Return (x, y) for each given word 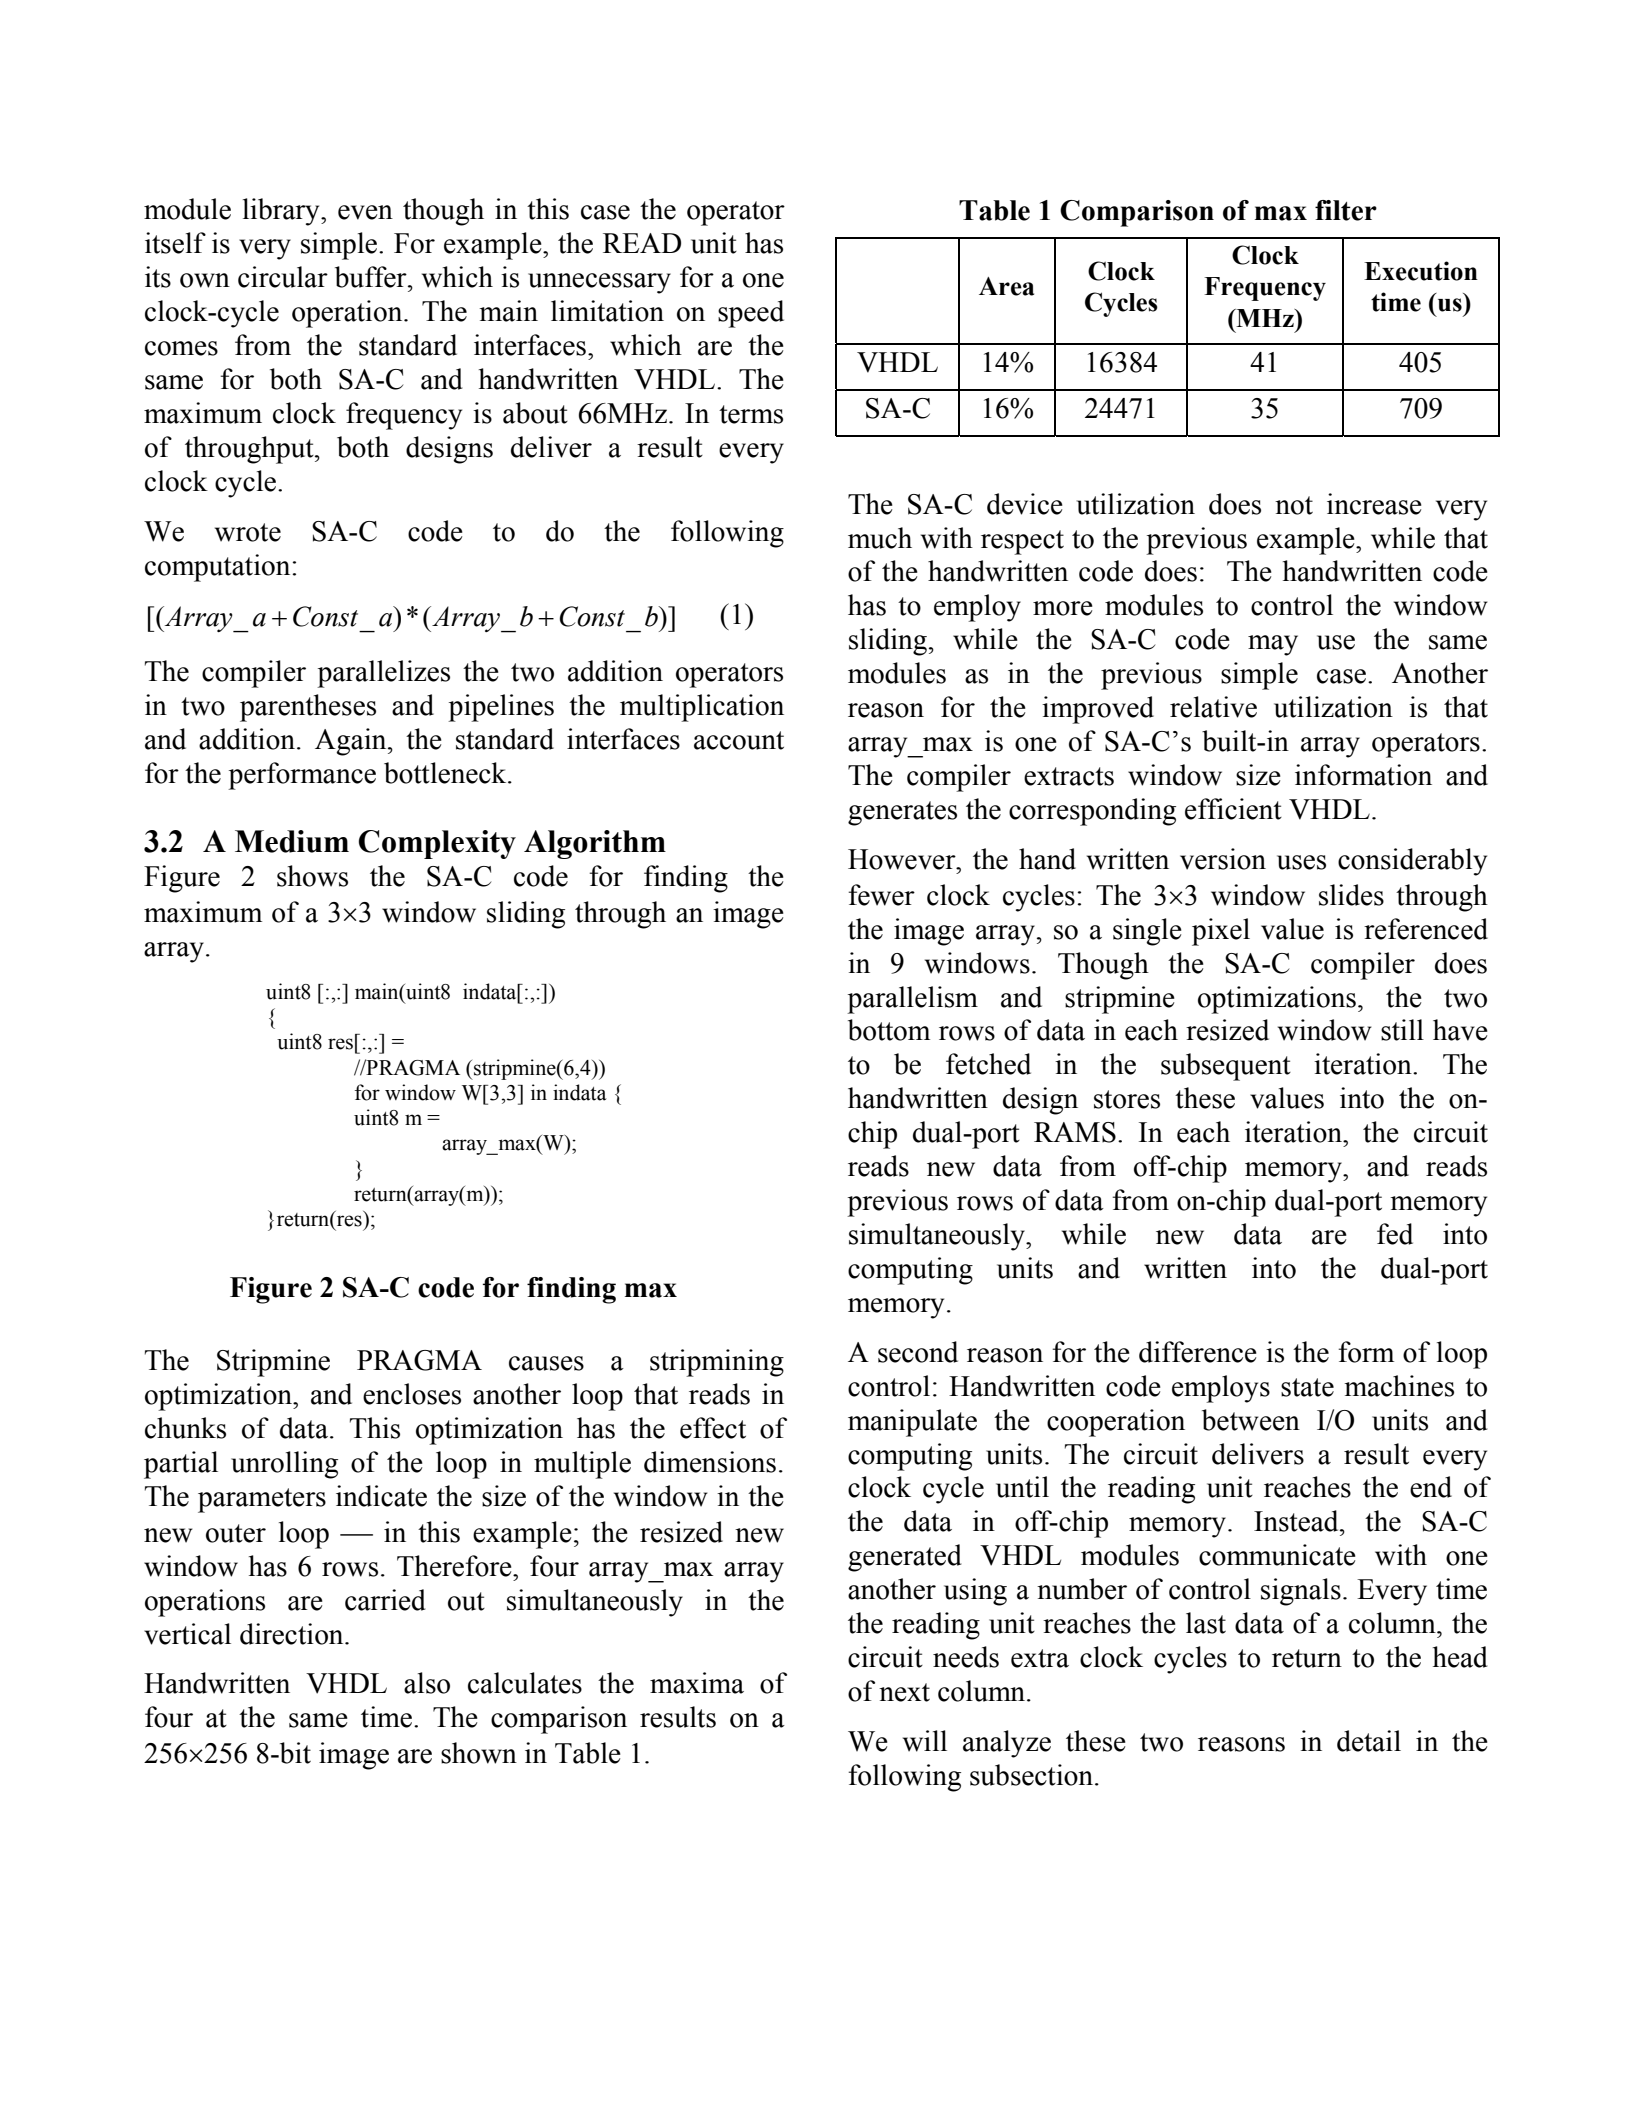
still (1402, 1030)
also (427, 1683)
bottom (889, 1030)
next (904, 1692)
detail (1369, 1741)
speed (751, 314)
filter (1346, 210)
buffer (372, 277)
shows (312, 876)
